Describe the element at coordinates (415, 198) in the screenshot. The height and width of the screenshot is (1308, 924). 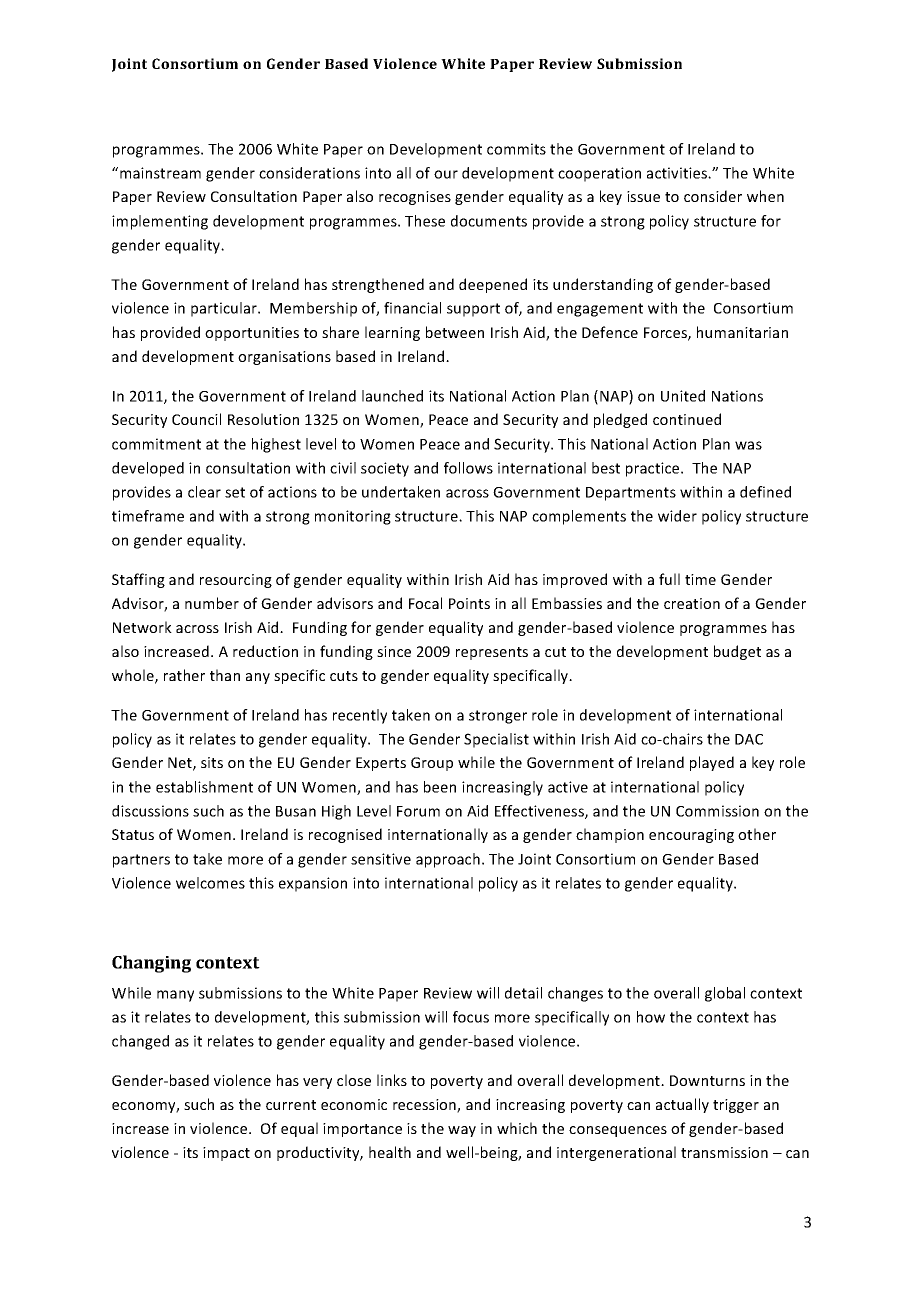
I see `recognises` at that location.
